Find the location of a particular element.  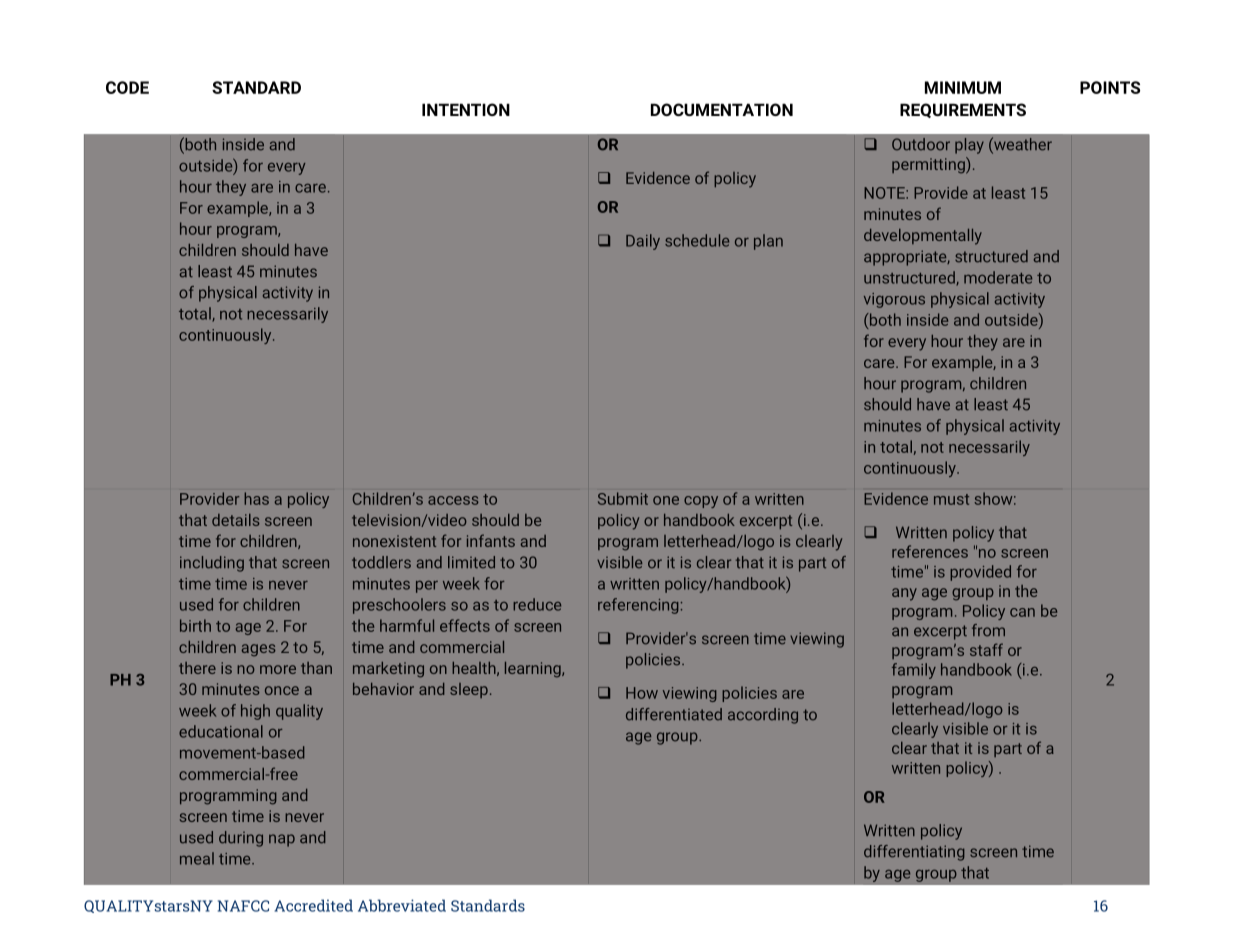

CODE is located at coordinates (127, 87).
